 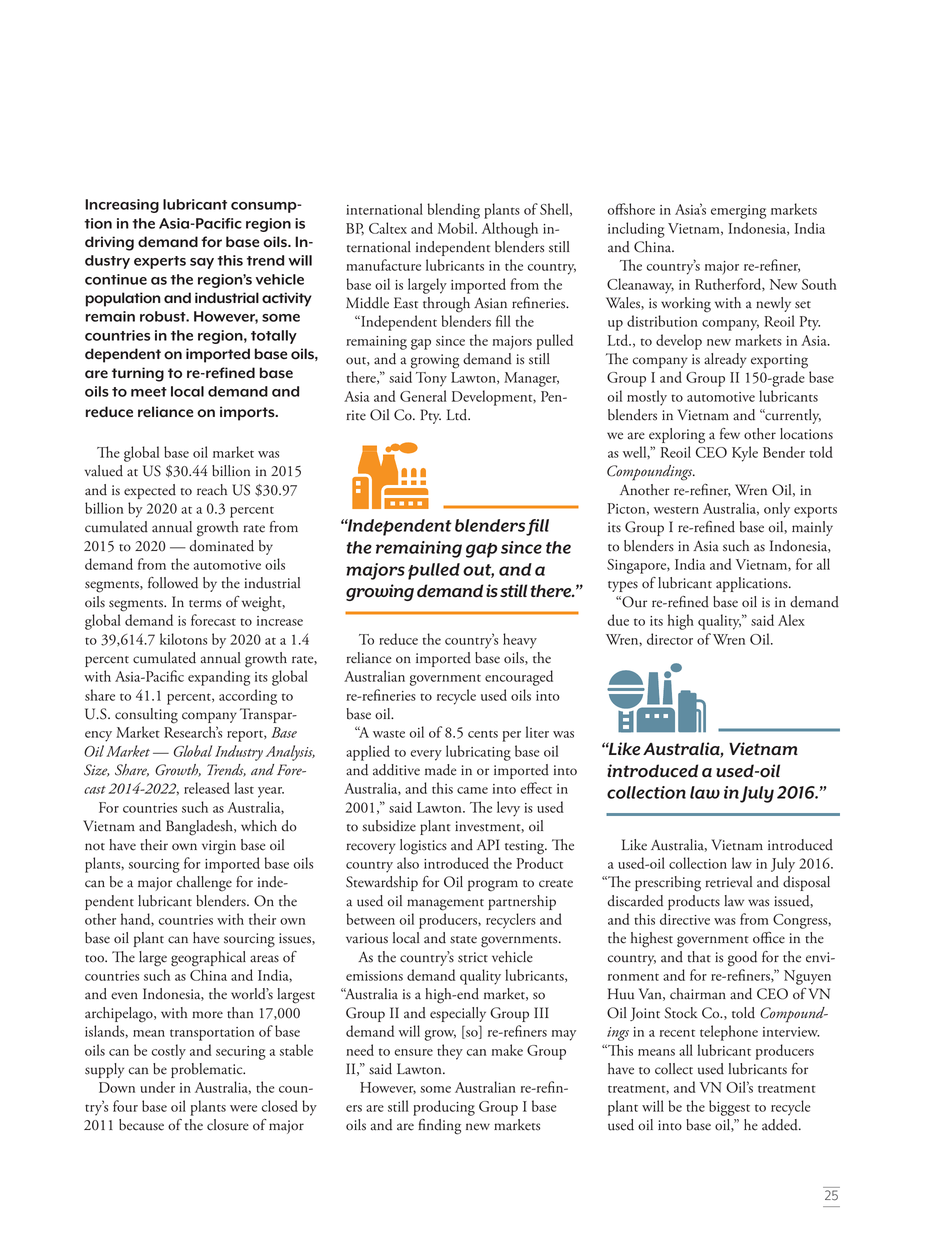 What do you see at coordinates (738, 212) in the image?
I see `emerging` at bounding box center [738, 212].
